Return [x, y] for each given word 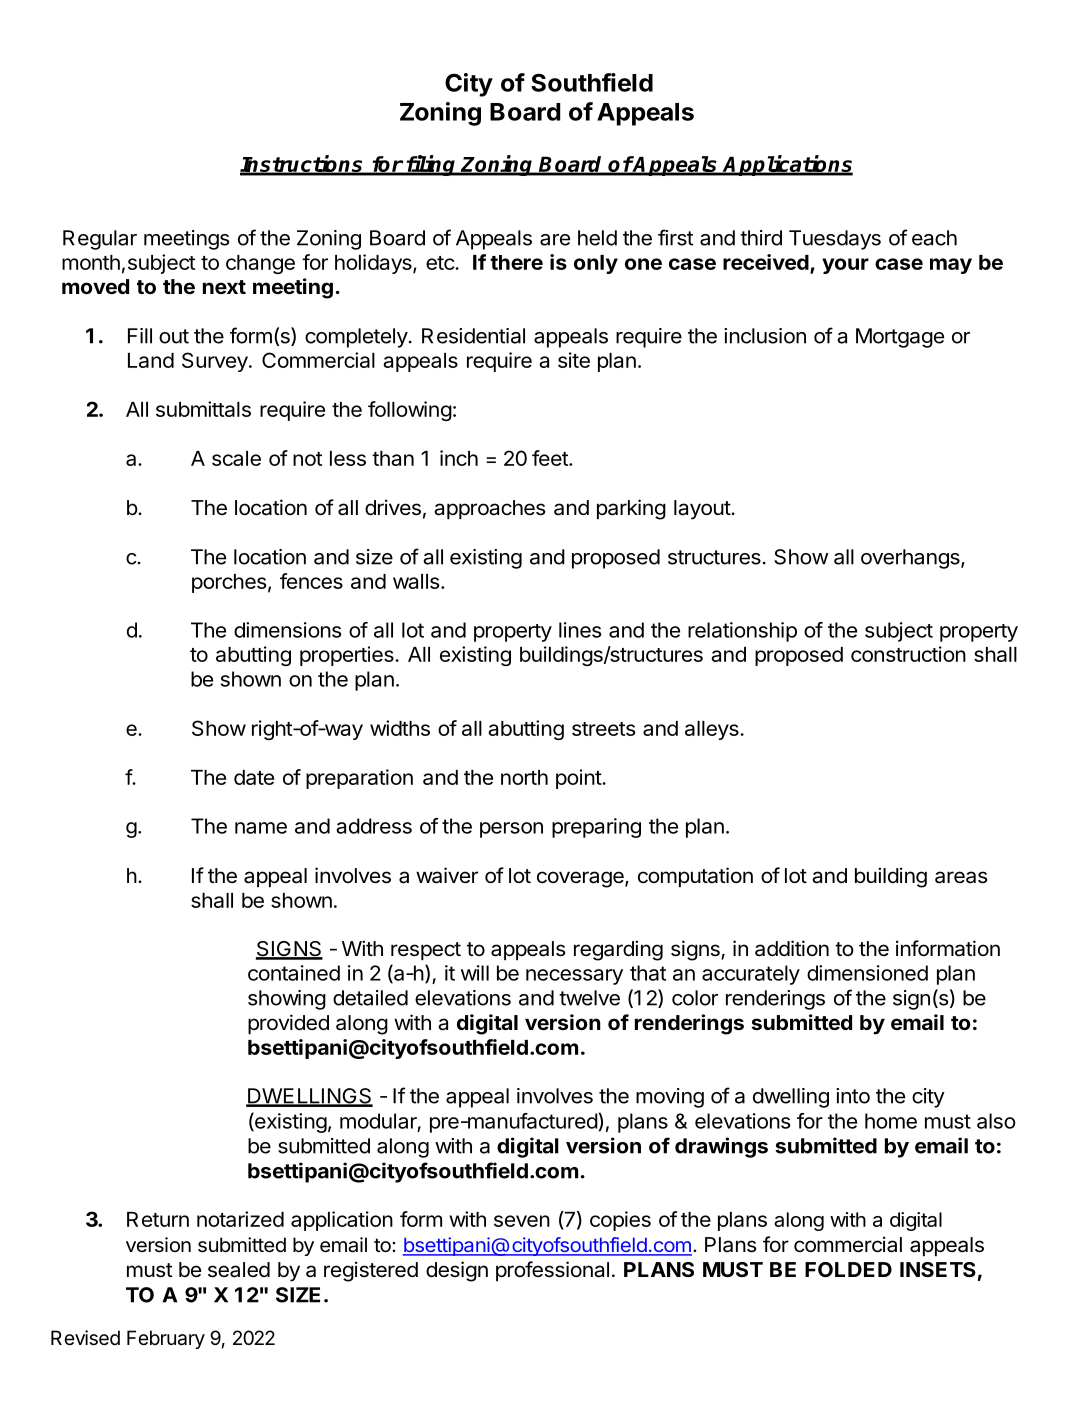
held [597, 238]
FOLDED [848, 1269]
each [934, 238]
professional [552, 1271]
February [166, 1339]
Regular [100, 240]
